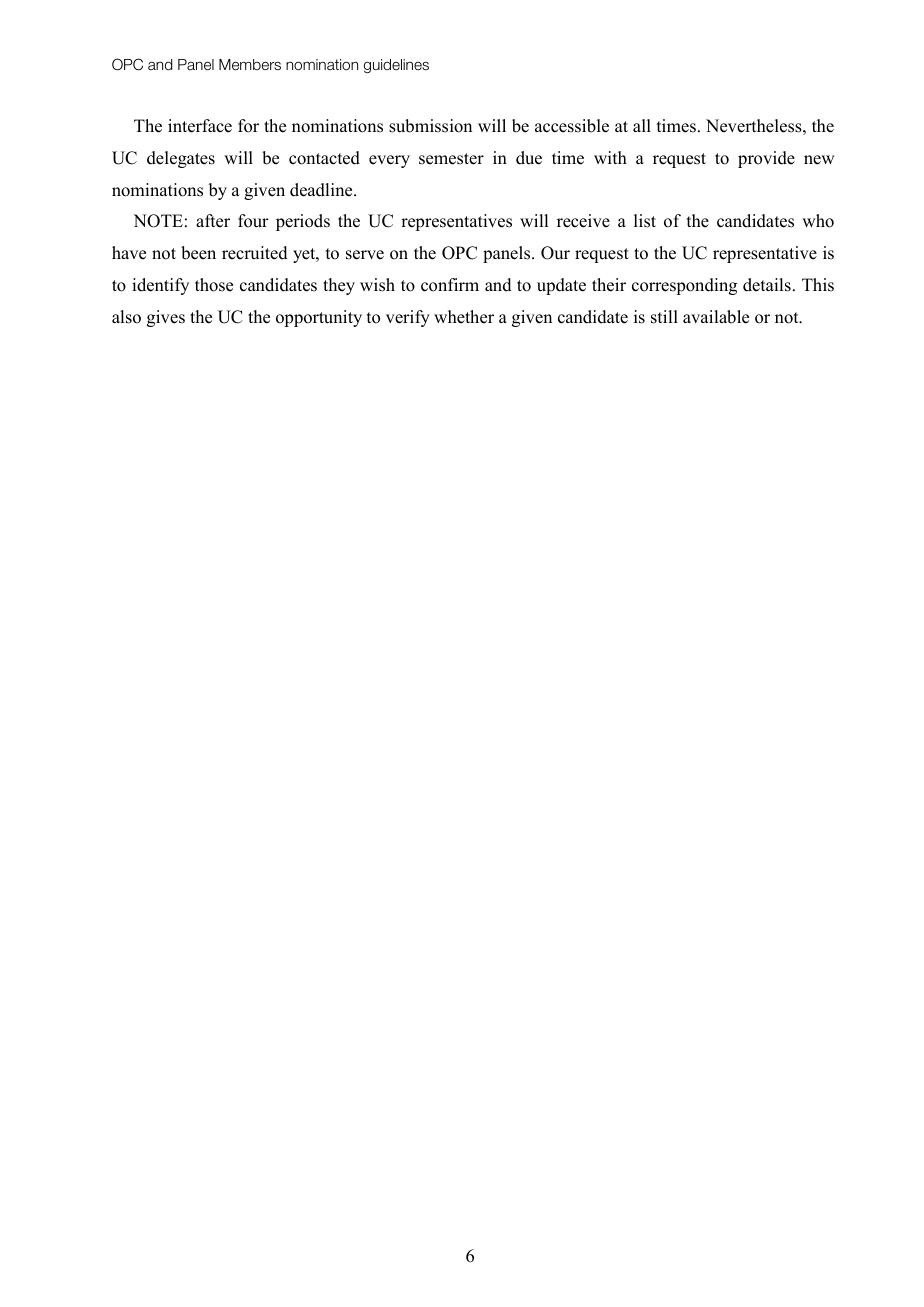 This page has width=924, height=1307. What do you see at coordinates (322, 190) in the page?
I see `deadline` at bounding box center [322, 190].
